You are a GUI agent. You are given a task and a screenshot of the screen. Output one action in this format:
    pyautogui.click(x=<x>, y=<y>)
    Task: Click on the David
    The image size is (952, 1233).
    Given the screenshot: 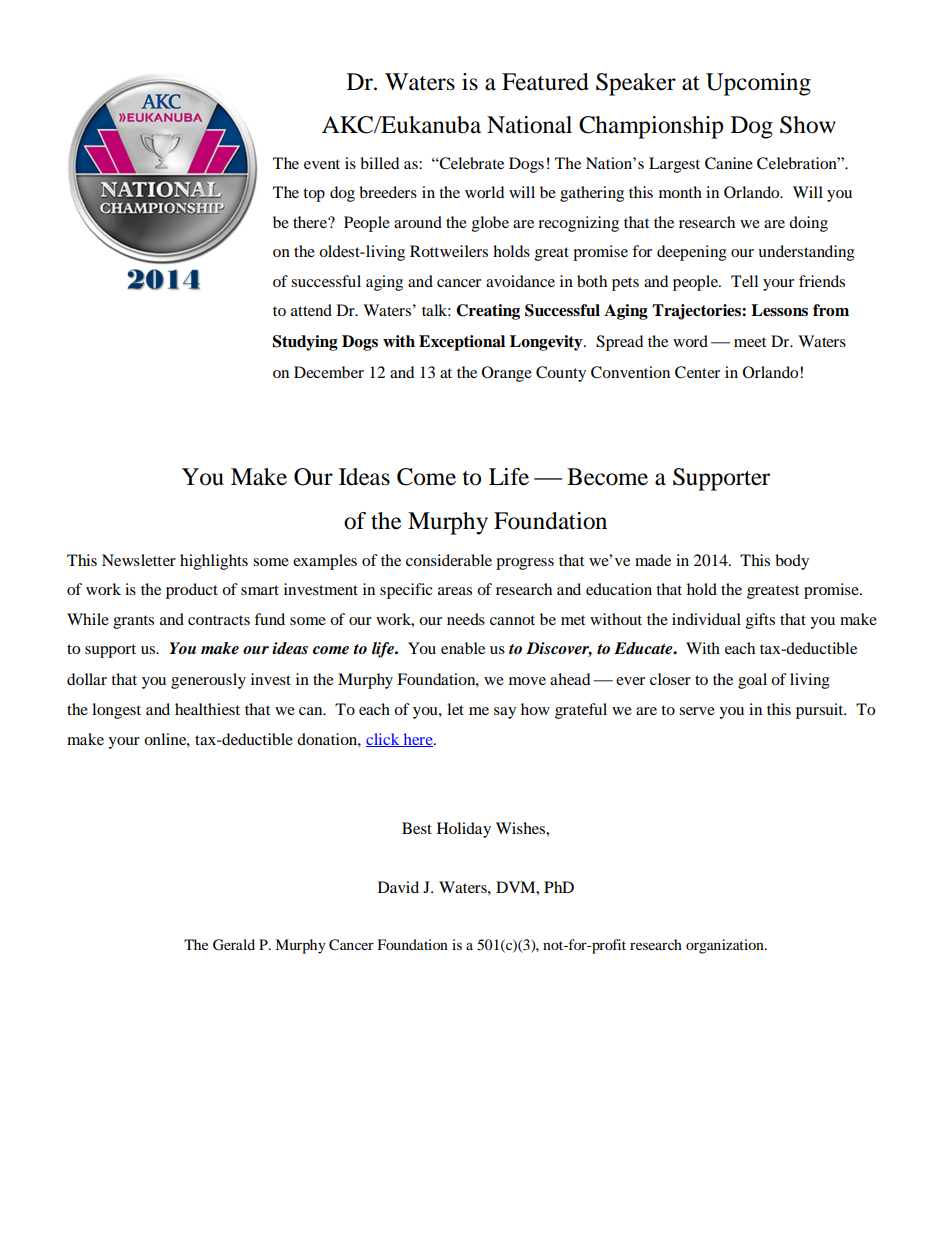 What is the action you would take?
    pyautogui.click(x=398, y=887)
